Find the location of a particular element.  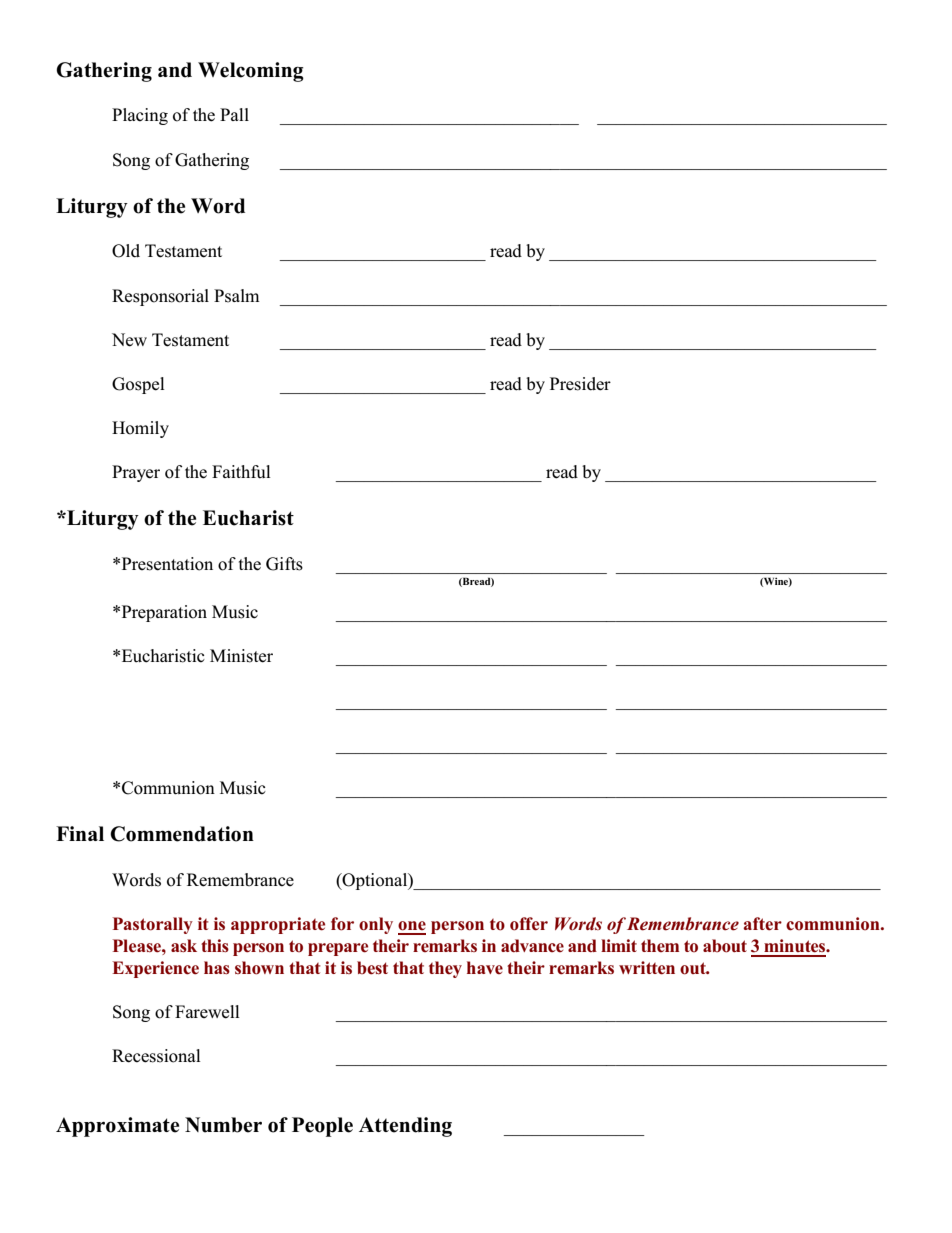

Pall is located at coordinates (234, 114).
